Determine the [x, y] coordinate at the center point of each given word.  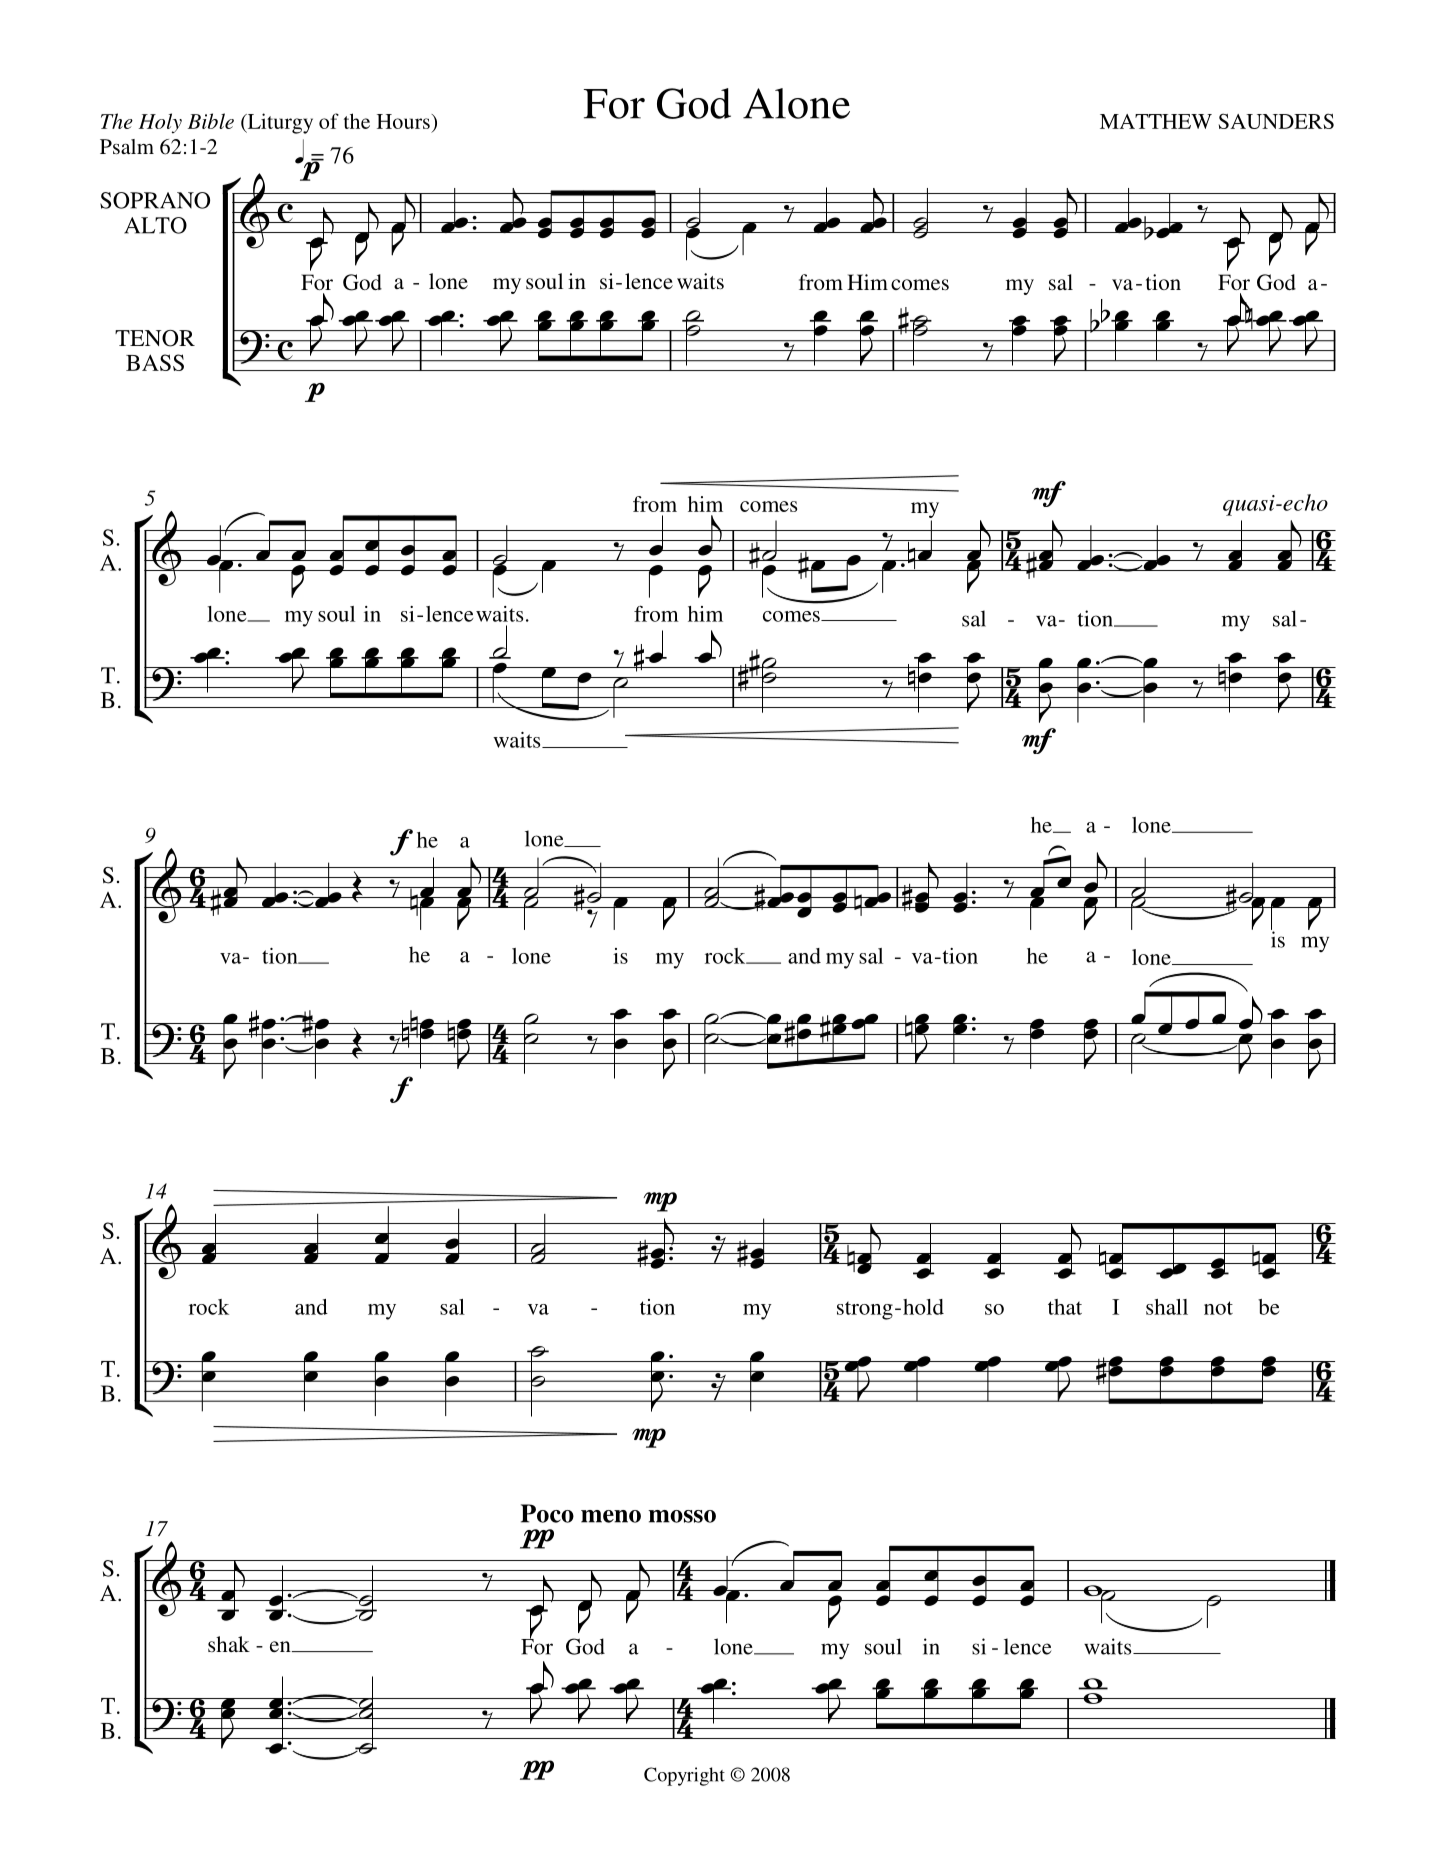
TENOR [155, 338]
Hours [404, 121]
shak [229, 1644]
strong [865, 1310]
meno [611, 1516]
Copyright [684, 1776]
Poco [547, 1513]
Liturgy [279, 123]
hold [923, 1307]
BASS [155, 362]
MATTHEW [1156, 121]
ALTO [155, 225]
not [1218, 1308]
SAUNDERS [1276, 121]
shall [1167, 1307]
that [1065, 1307]
